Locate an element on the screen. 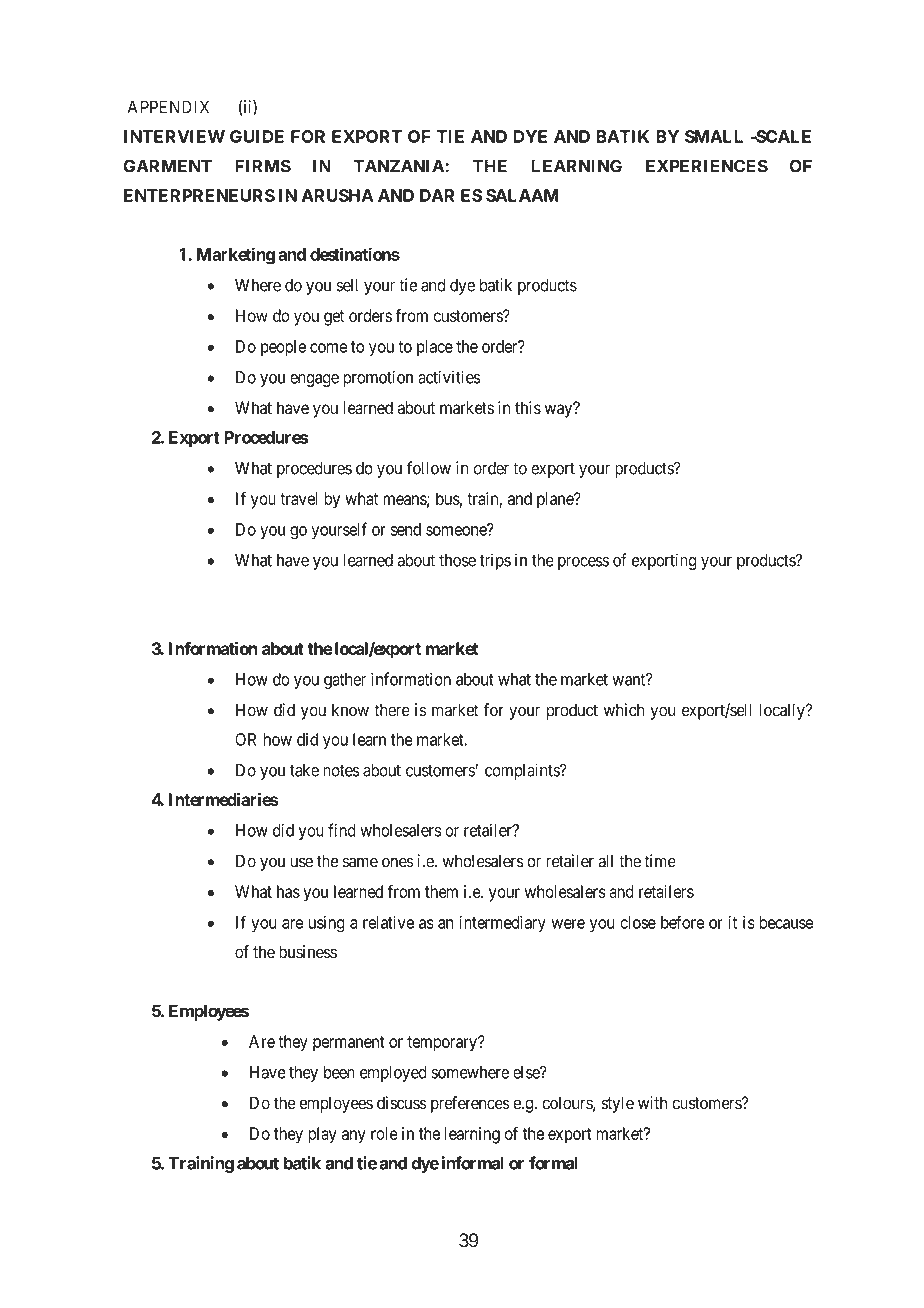  SMALL is located at coordinates (714, 136).
